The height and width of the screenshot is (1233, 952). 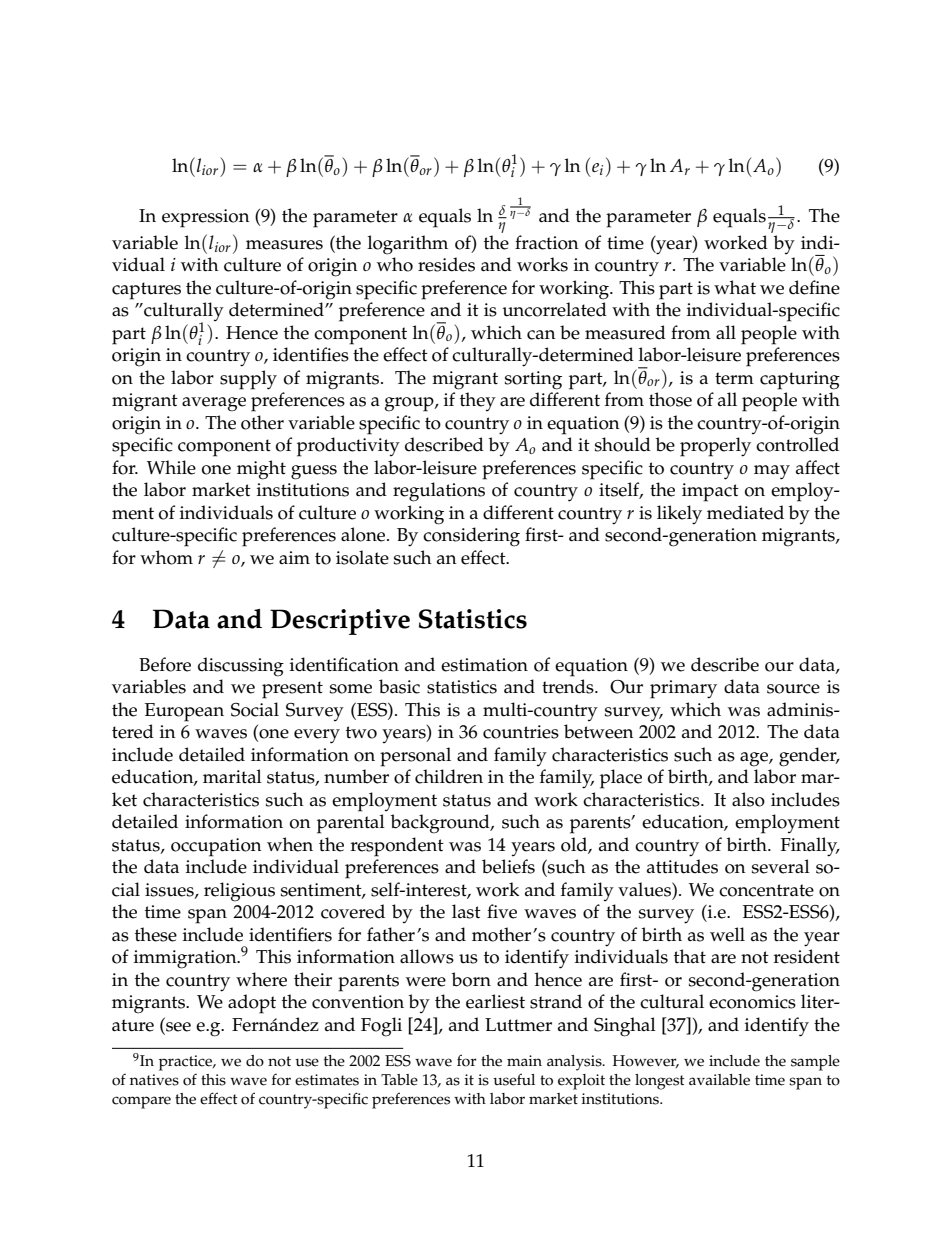 I want to click on useful, so click(x=514, y=1079).
